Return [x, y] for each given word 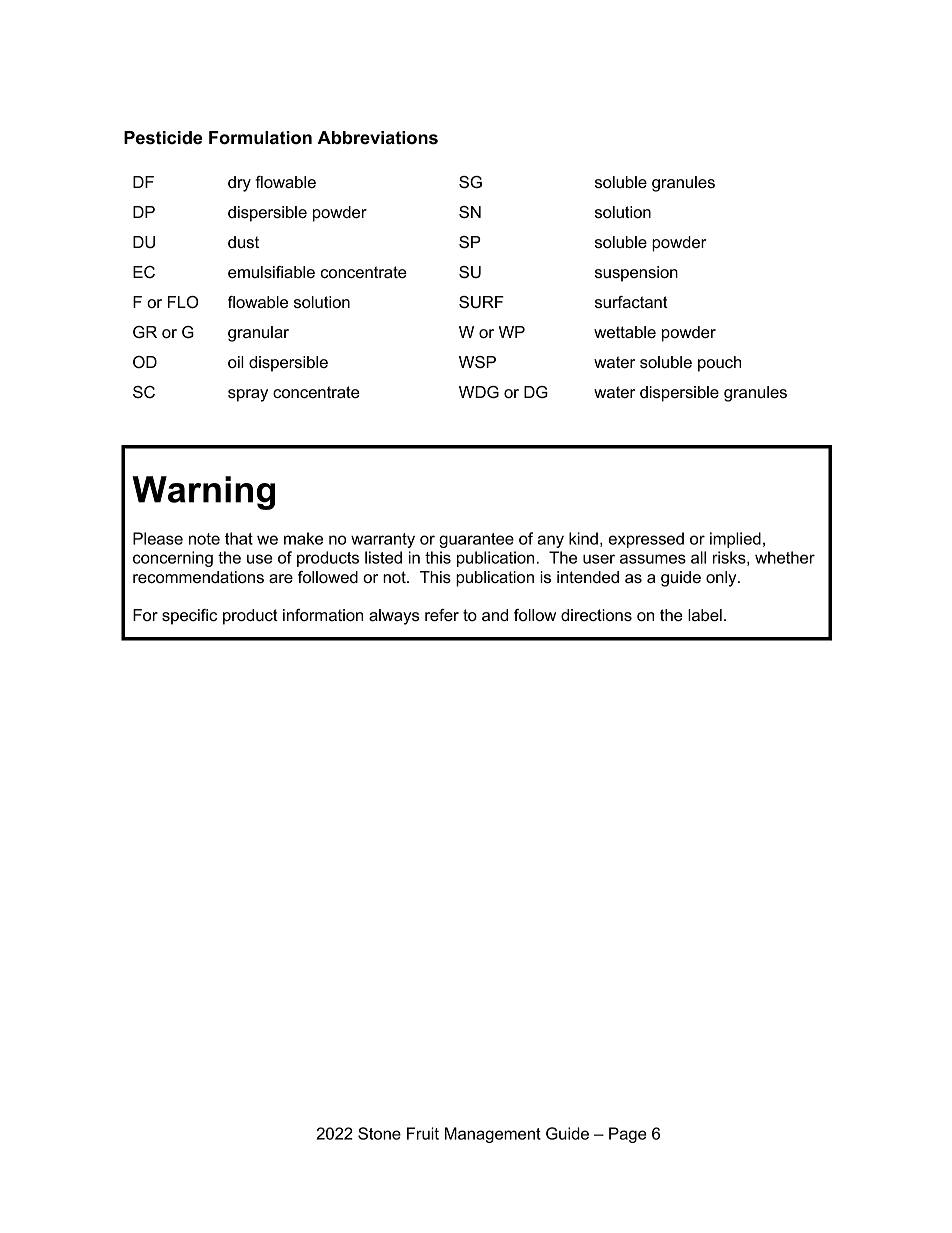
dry [239, 184]
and [495, 615]
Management [493, 1135]
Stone [379, 1133]
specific [189, 617]
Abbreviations [378, 138]
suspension [636, 274]
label [705, 615]
